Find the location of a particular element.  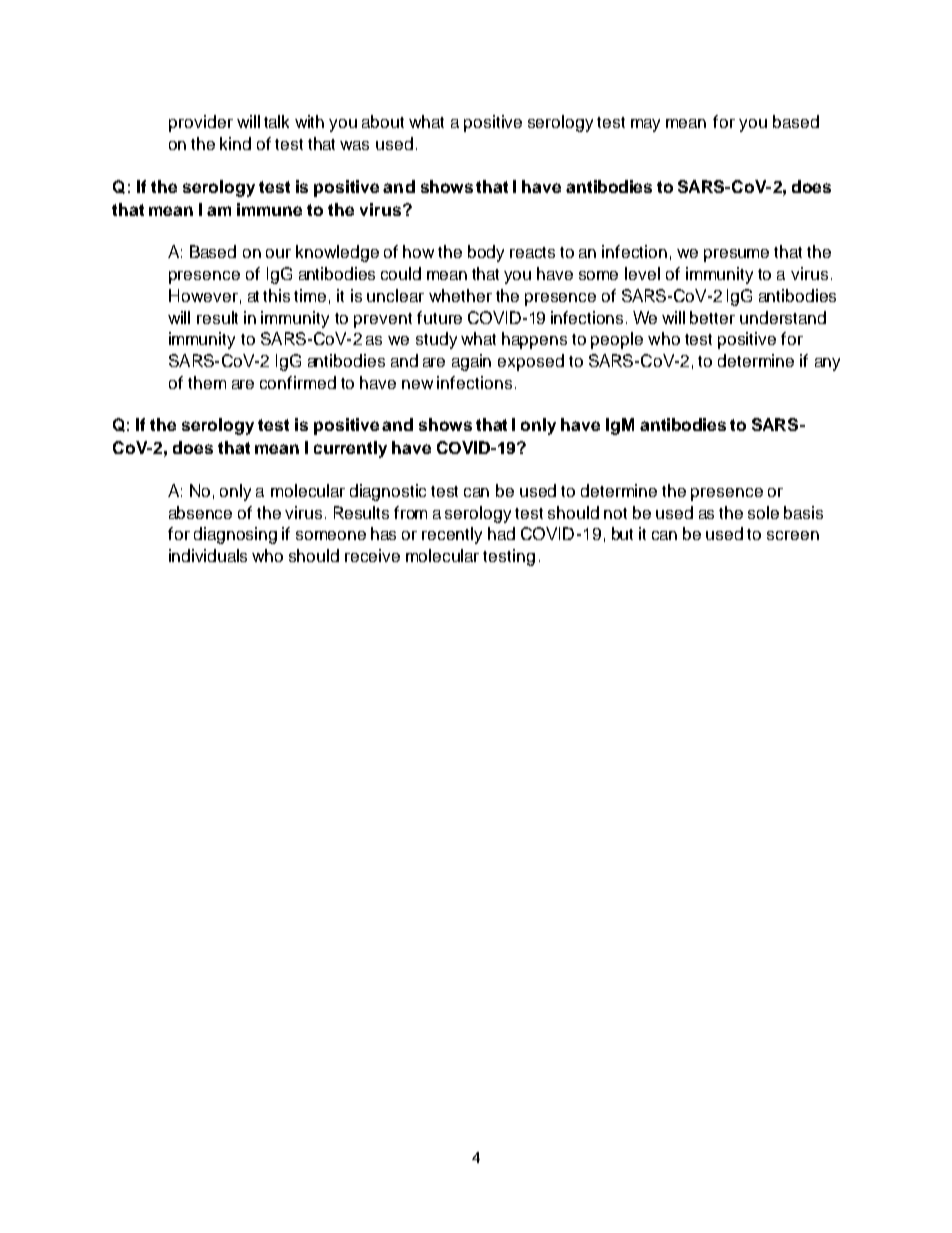

had is located at coordinates (501, 533).
